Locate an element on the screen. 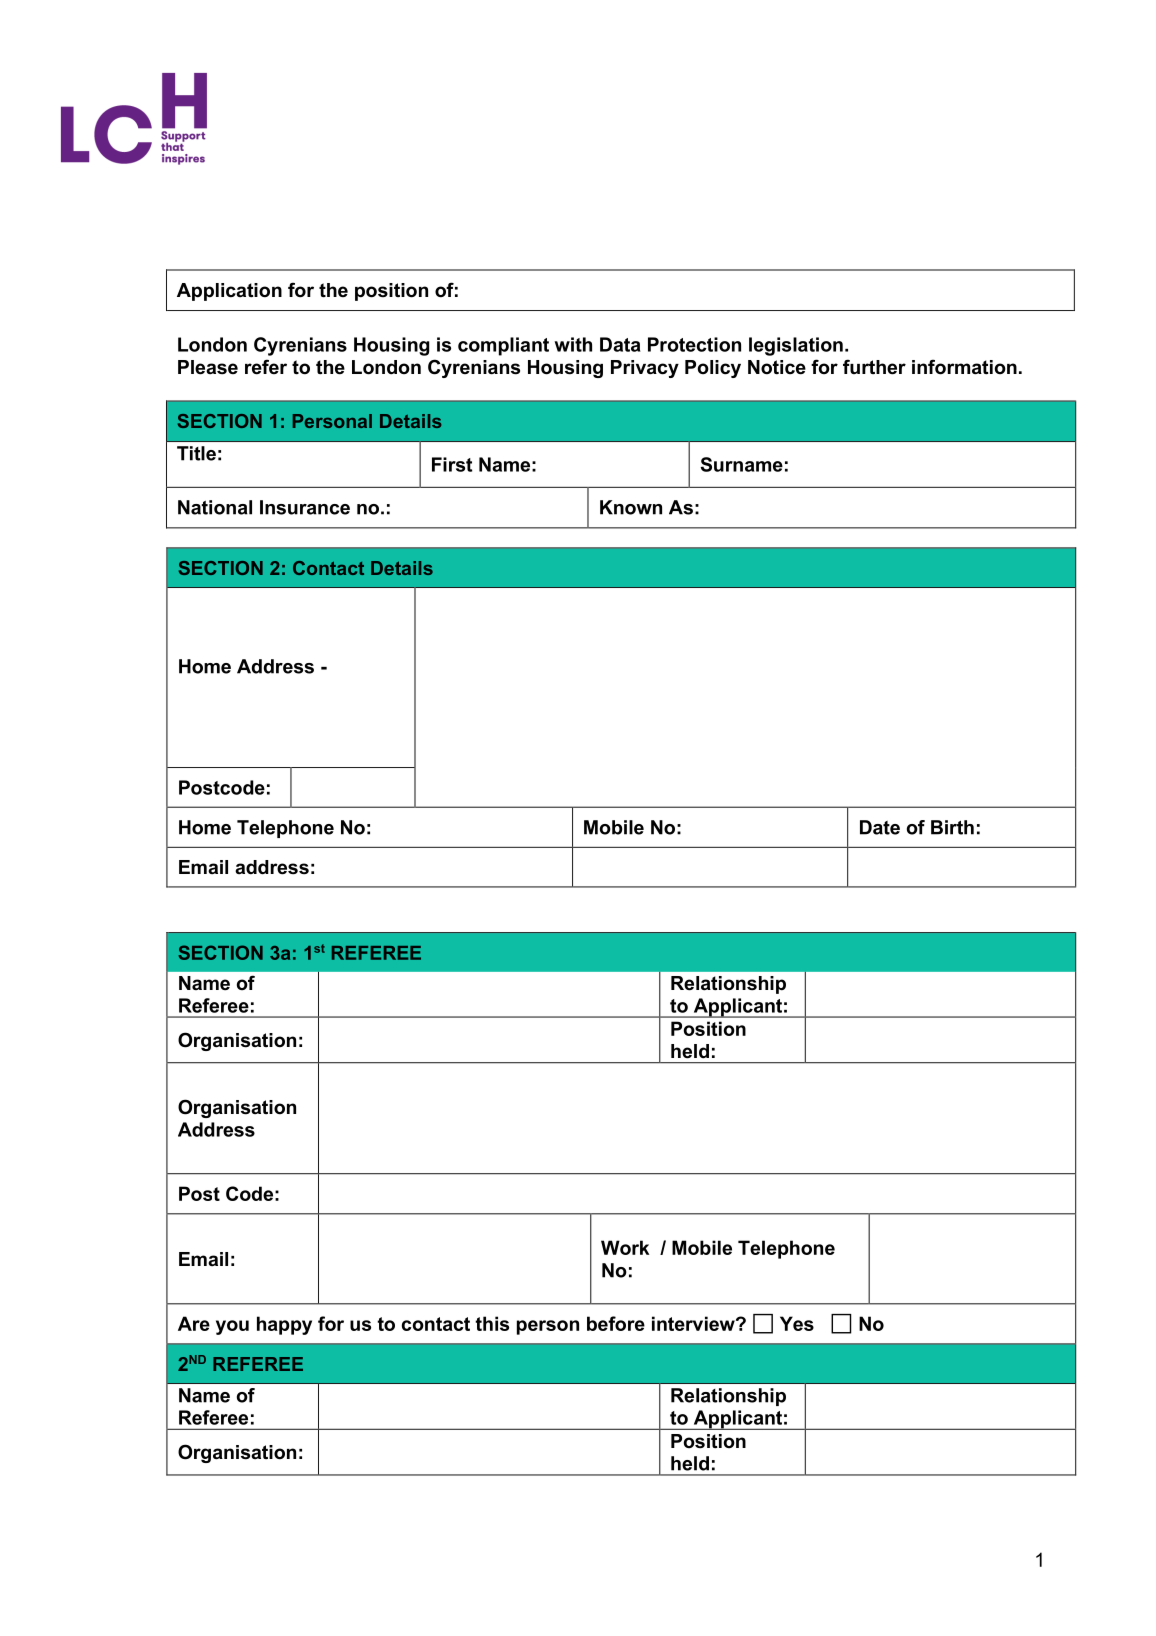 Image resolution: width=1156 pixels, height=1636 pixels. Application is located at coordinates (229, 292).
